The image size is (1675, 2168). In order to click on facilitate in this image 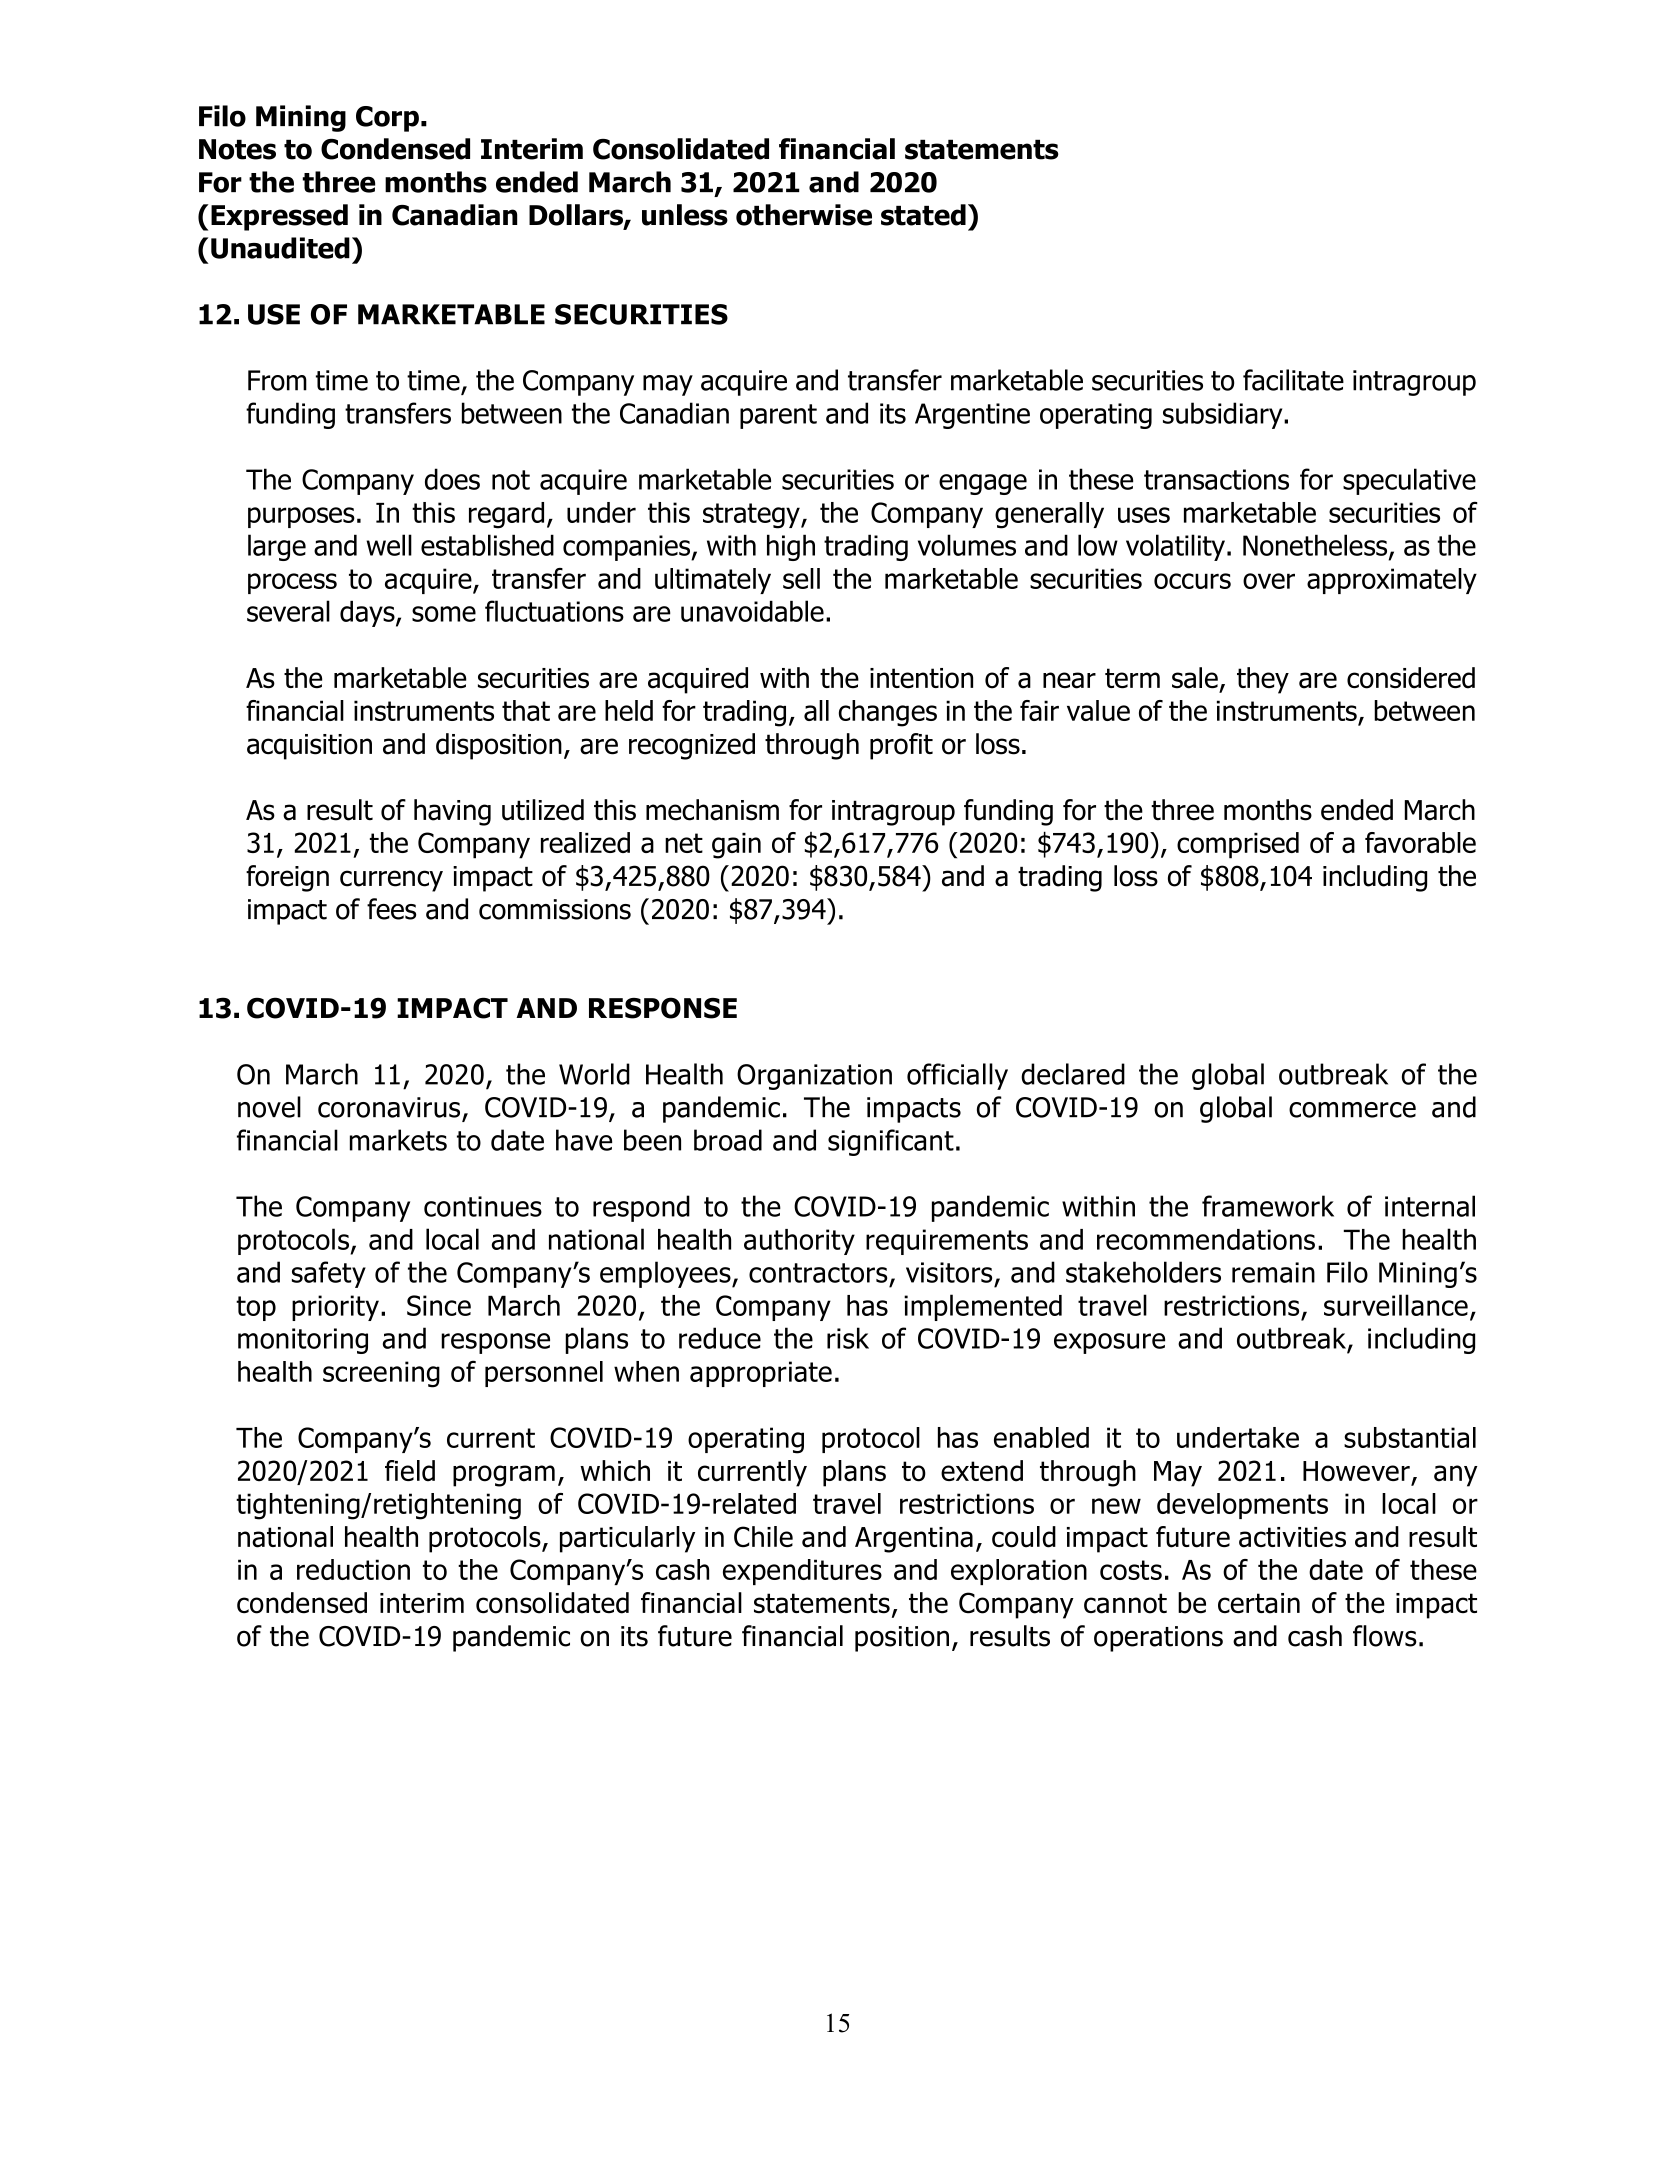, I will do `click(1293, 380)`.
